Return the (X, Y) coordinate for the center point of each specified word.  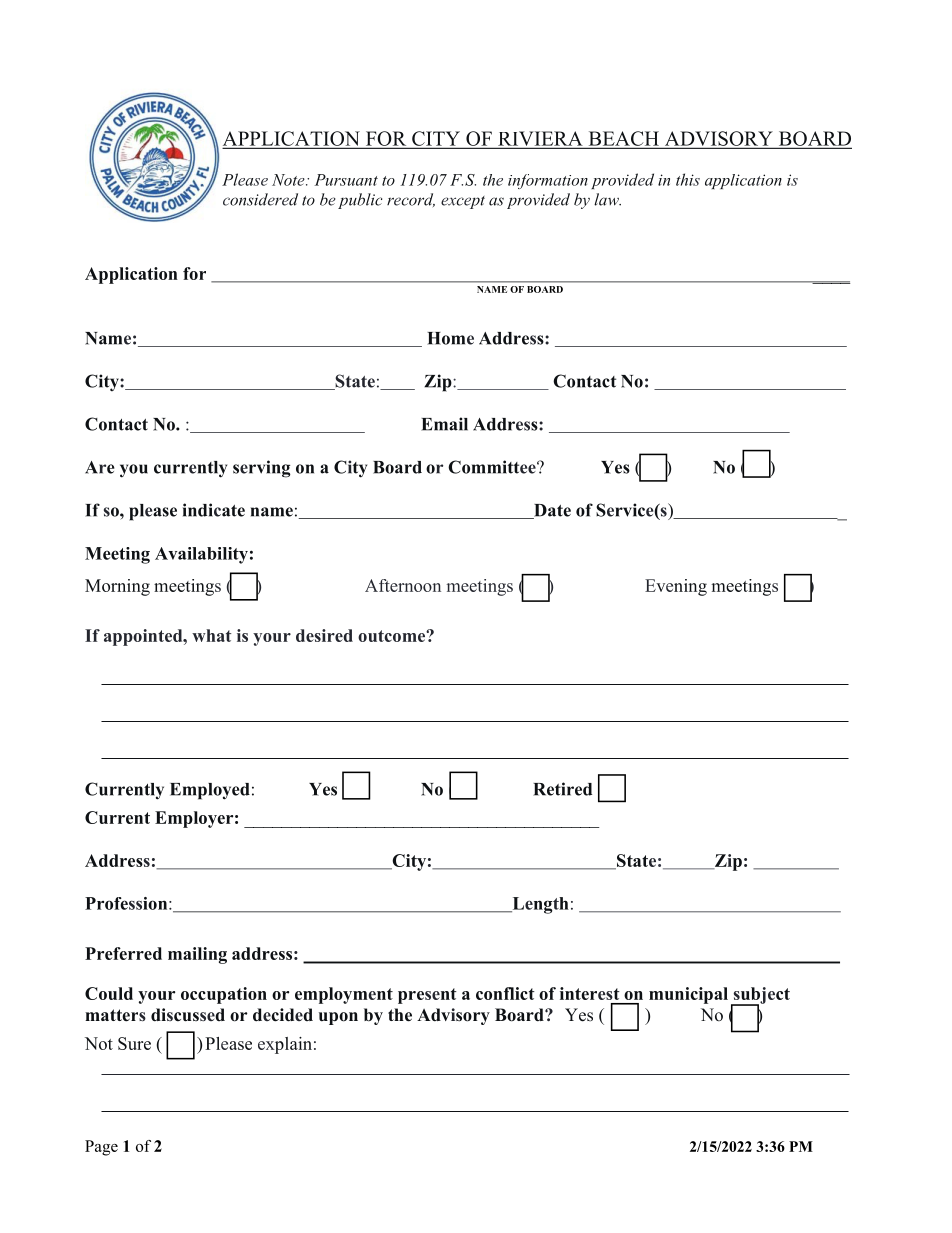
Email (444, 424)
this (688, 179)
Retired (562, 789)
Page (101, 1148)
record (411, 200)
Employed (210, 791)
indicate (214, 510)
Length (539, 905)
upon (338, 1018)
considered (260, 199)
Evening (676, 587)
